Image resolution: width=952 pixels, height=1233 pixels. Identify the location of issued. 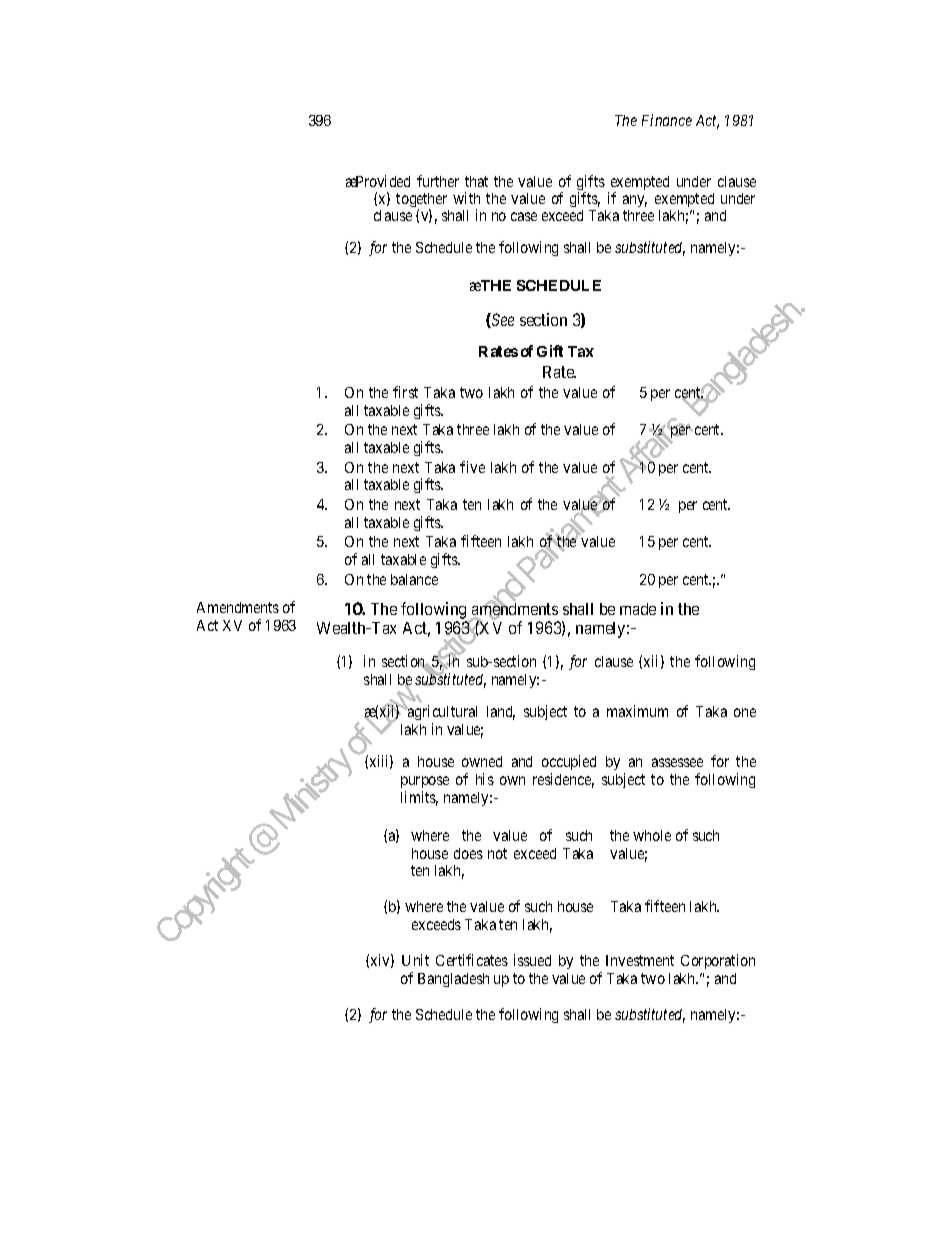
(532, 960).
